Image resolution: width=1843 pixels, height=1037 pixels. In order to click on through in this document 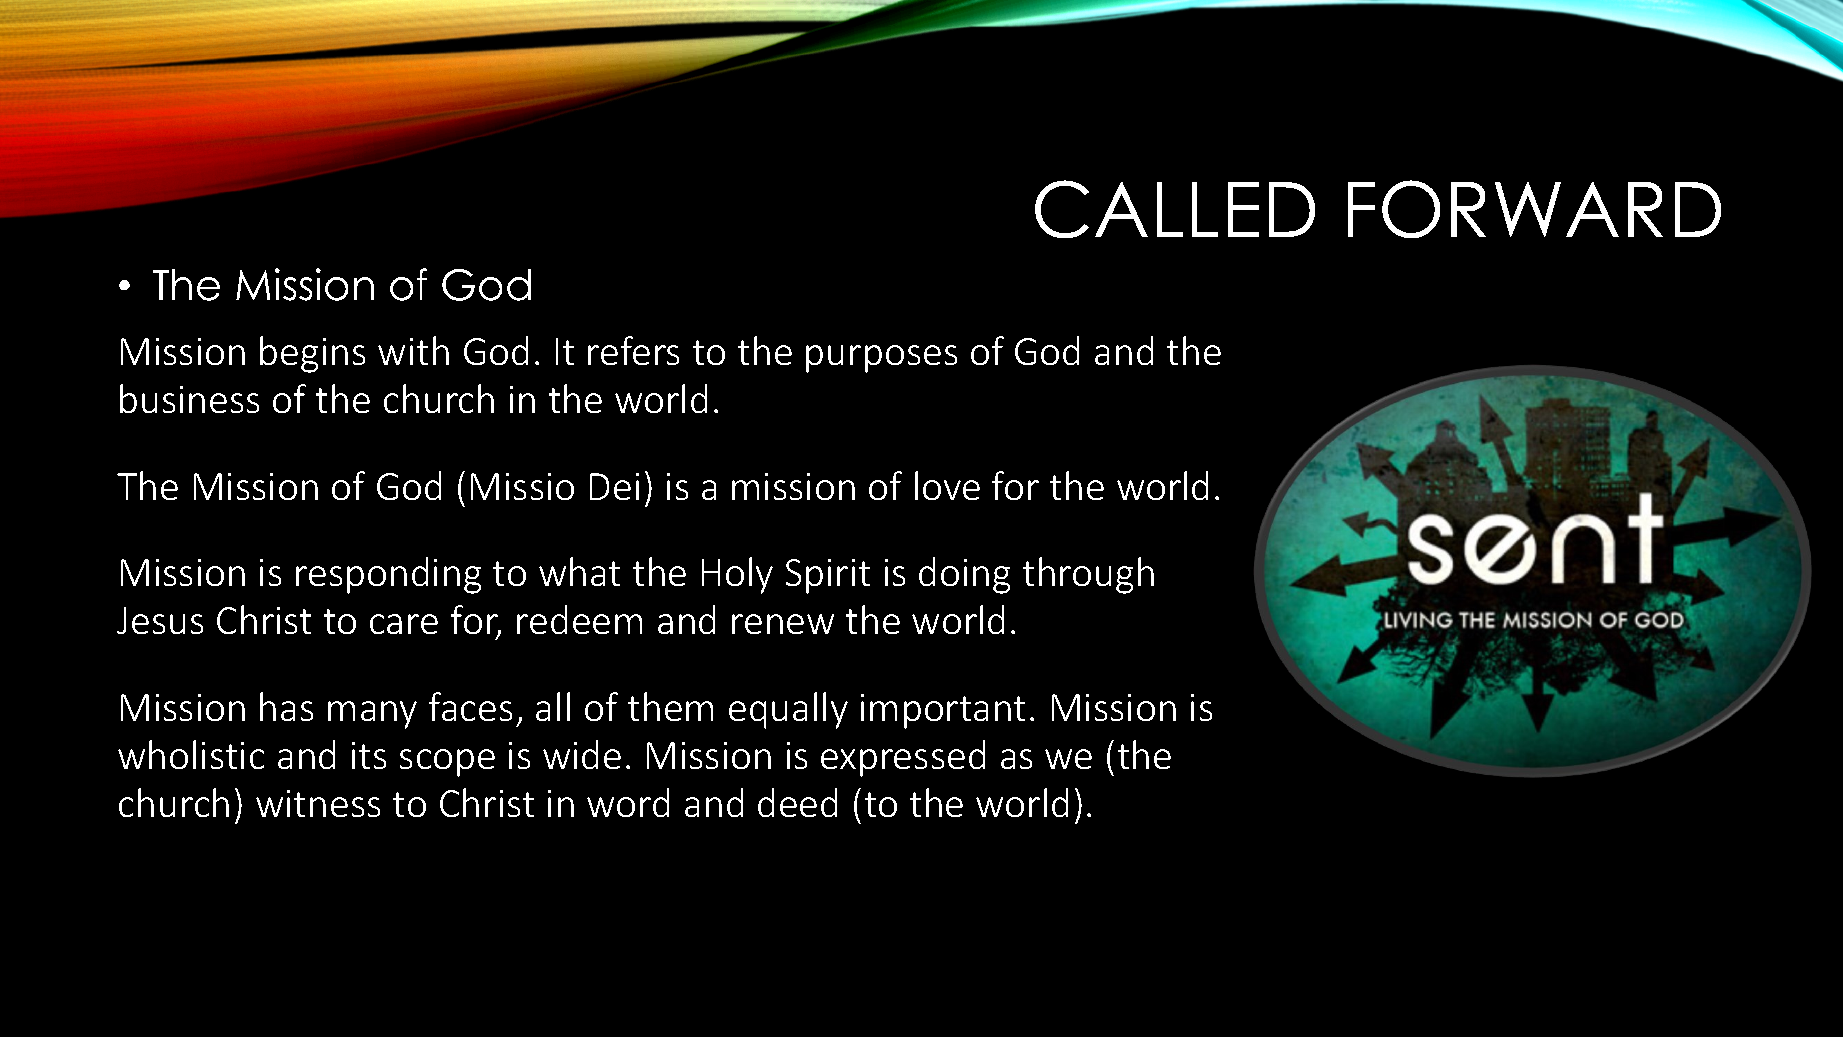, I will do `click(1088, 575)`.
